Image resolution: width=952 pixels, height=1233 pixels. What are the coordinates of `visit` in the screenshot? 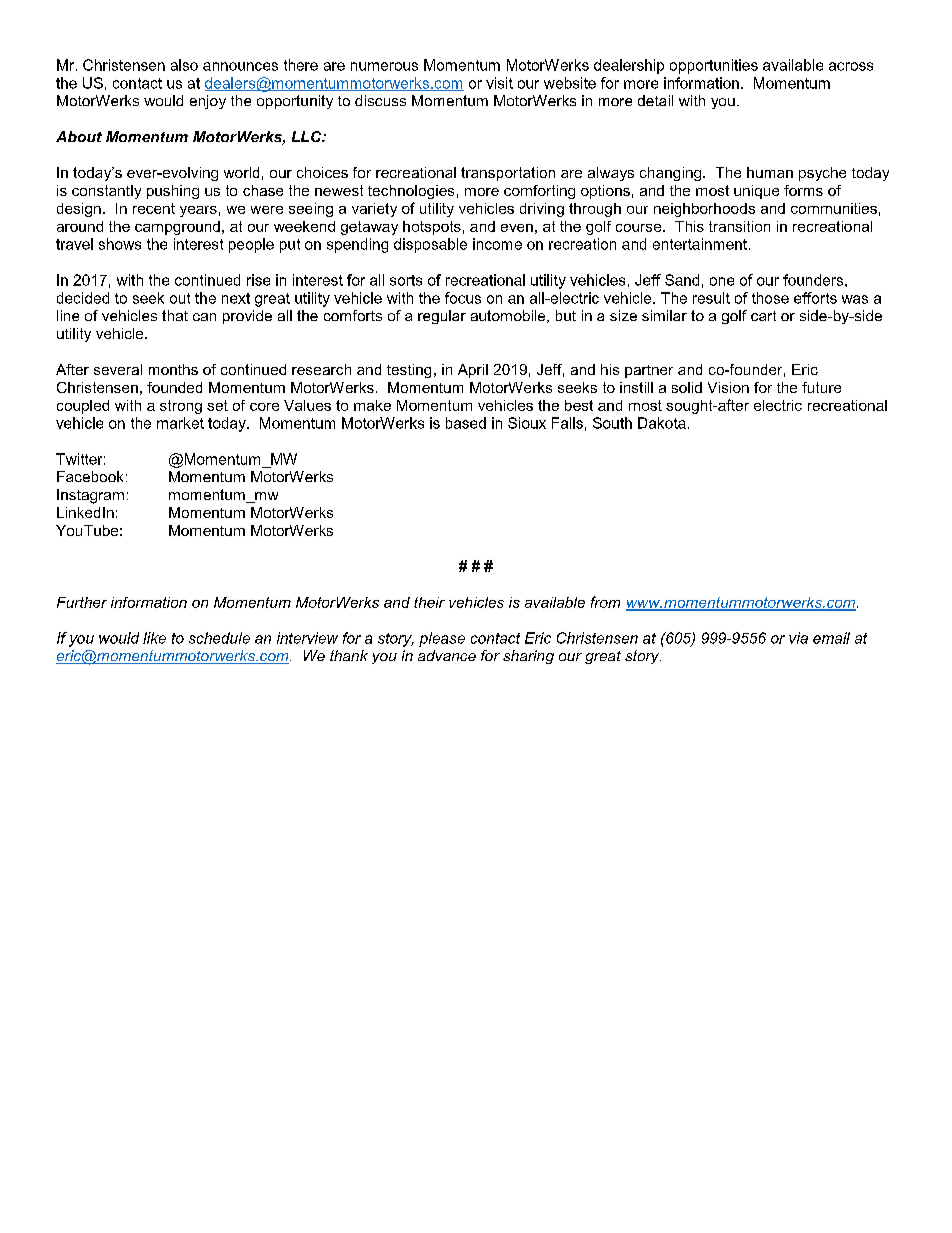 It's located at (499, 83).
